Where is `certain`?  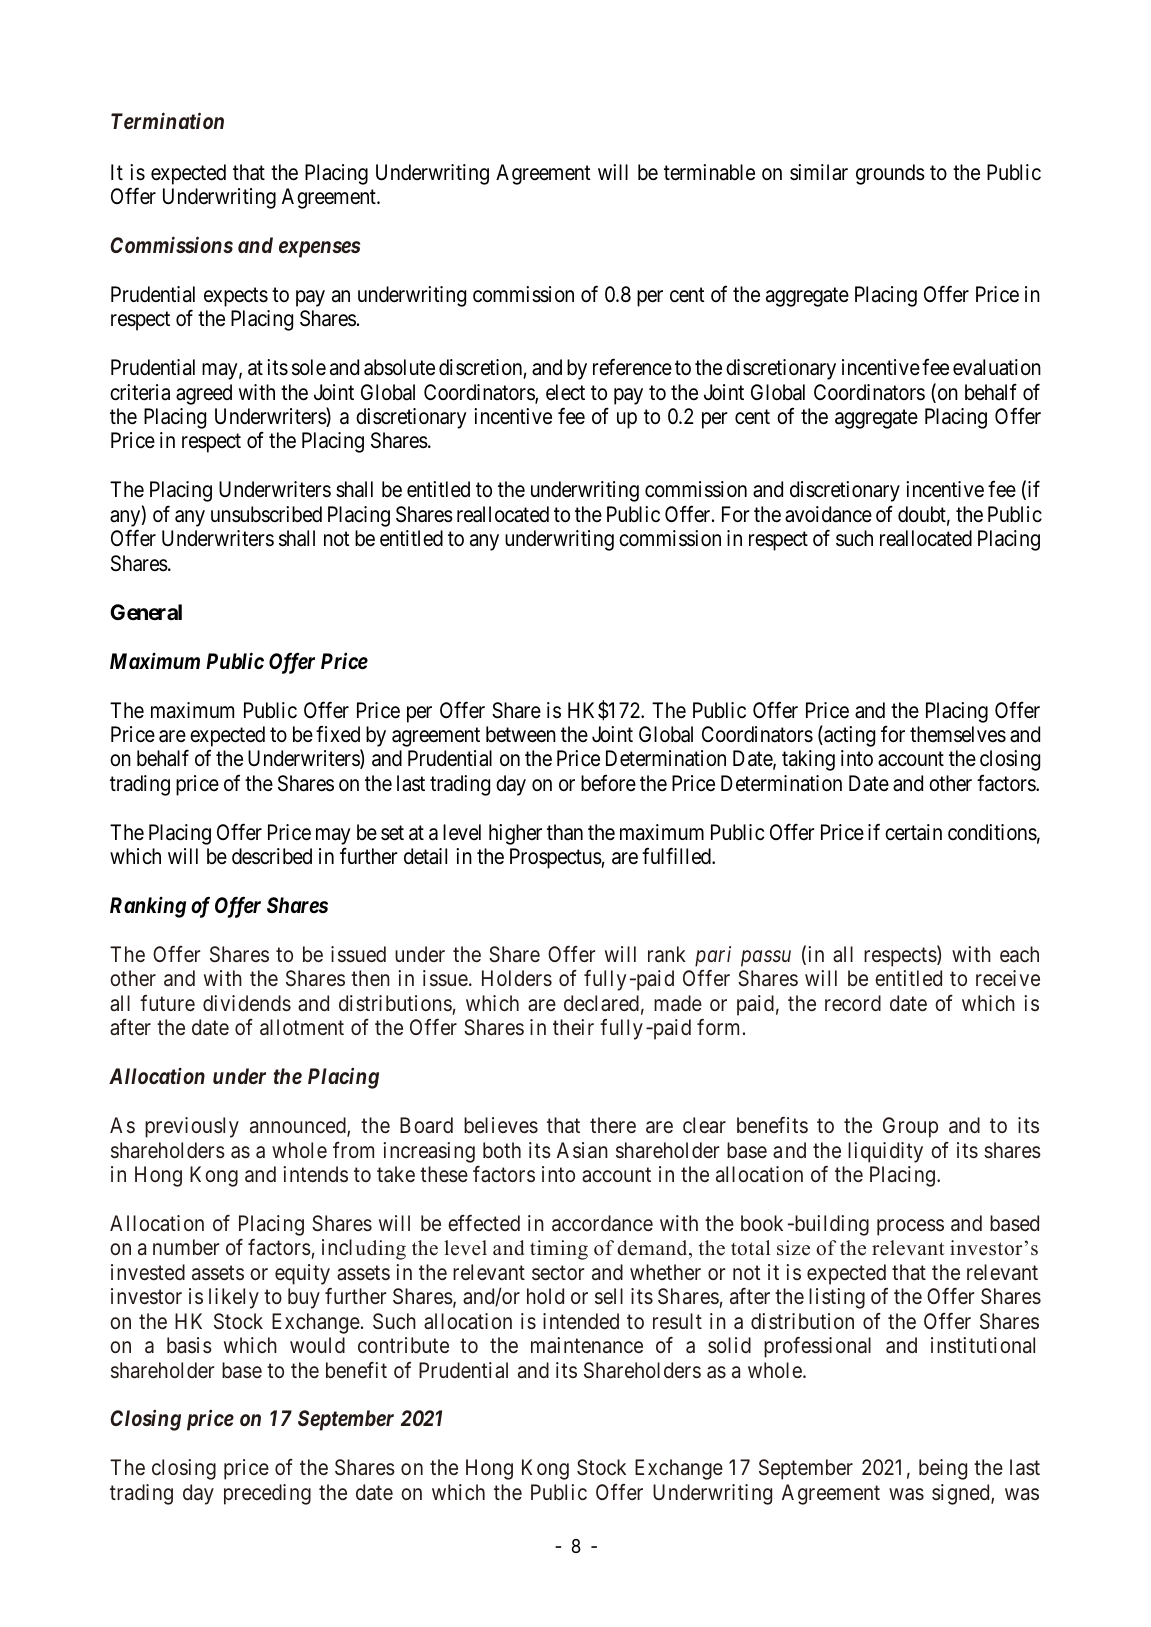 certain is located at coordinates (913, 832).
